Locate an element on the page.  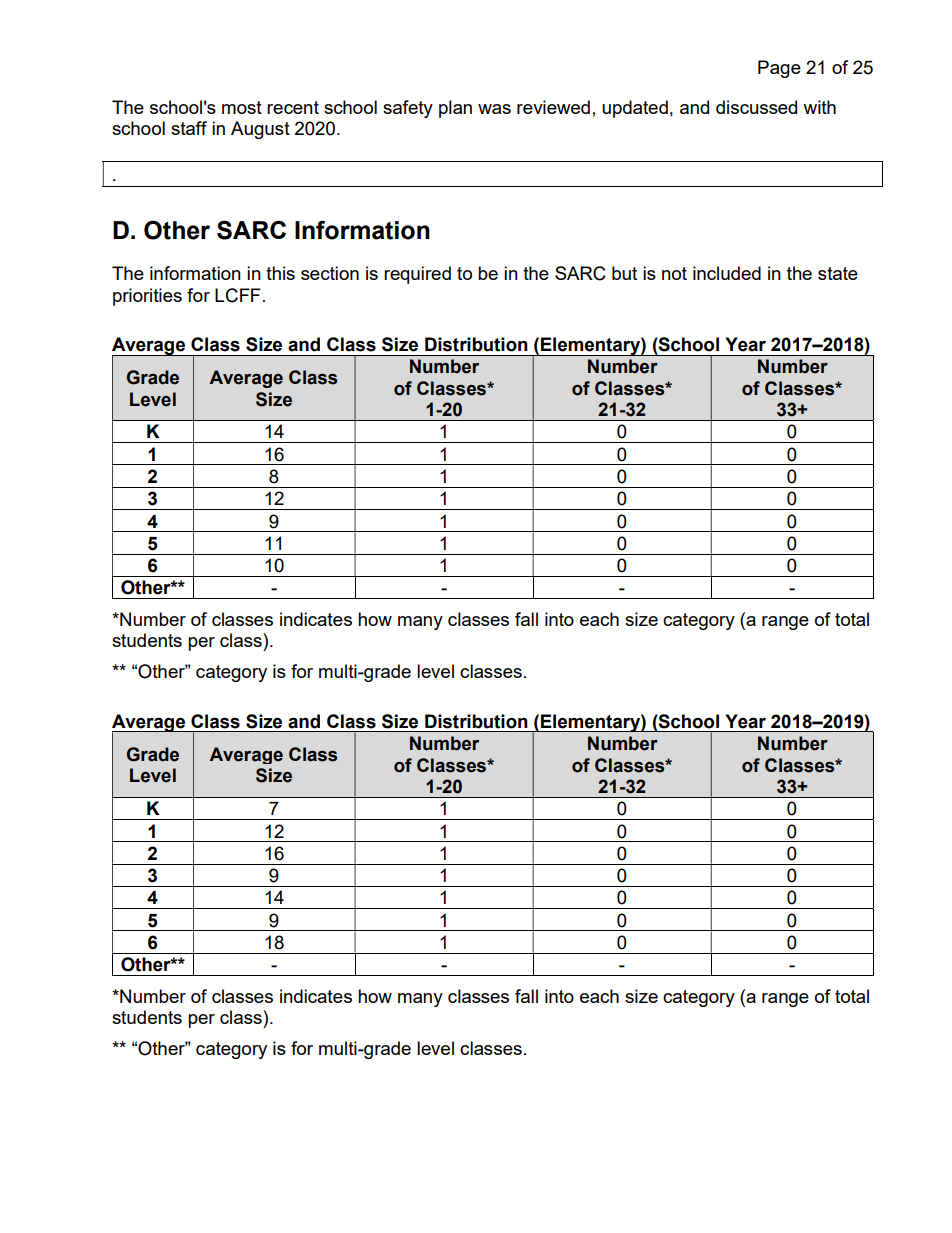
was is located at coordinates (494, 109).
